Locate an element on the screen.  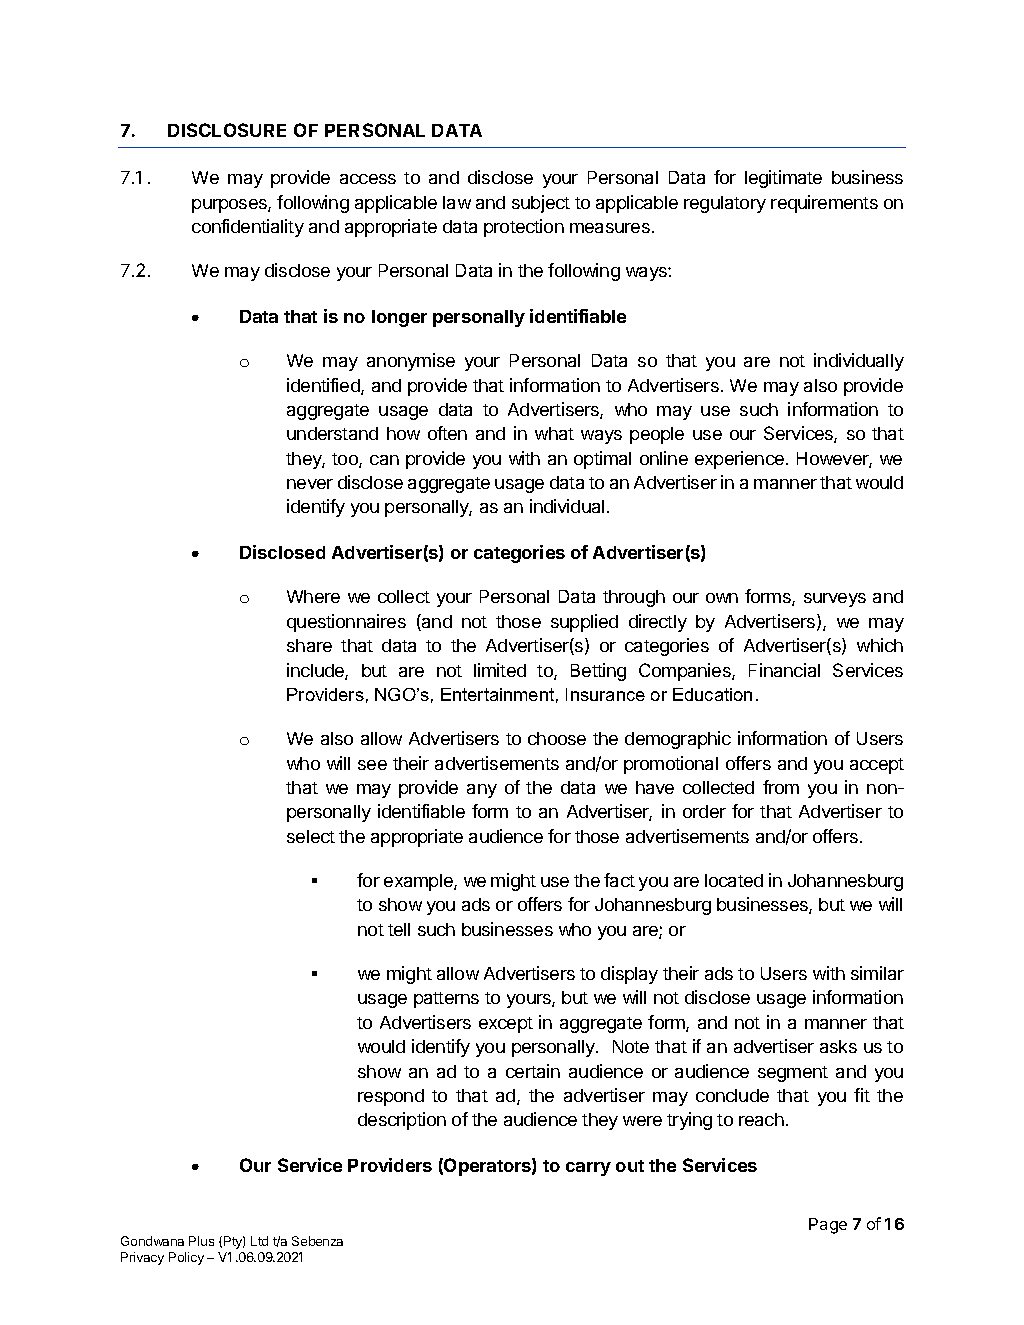
legitimate is located at coordinates (783, 179).
